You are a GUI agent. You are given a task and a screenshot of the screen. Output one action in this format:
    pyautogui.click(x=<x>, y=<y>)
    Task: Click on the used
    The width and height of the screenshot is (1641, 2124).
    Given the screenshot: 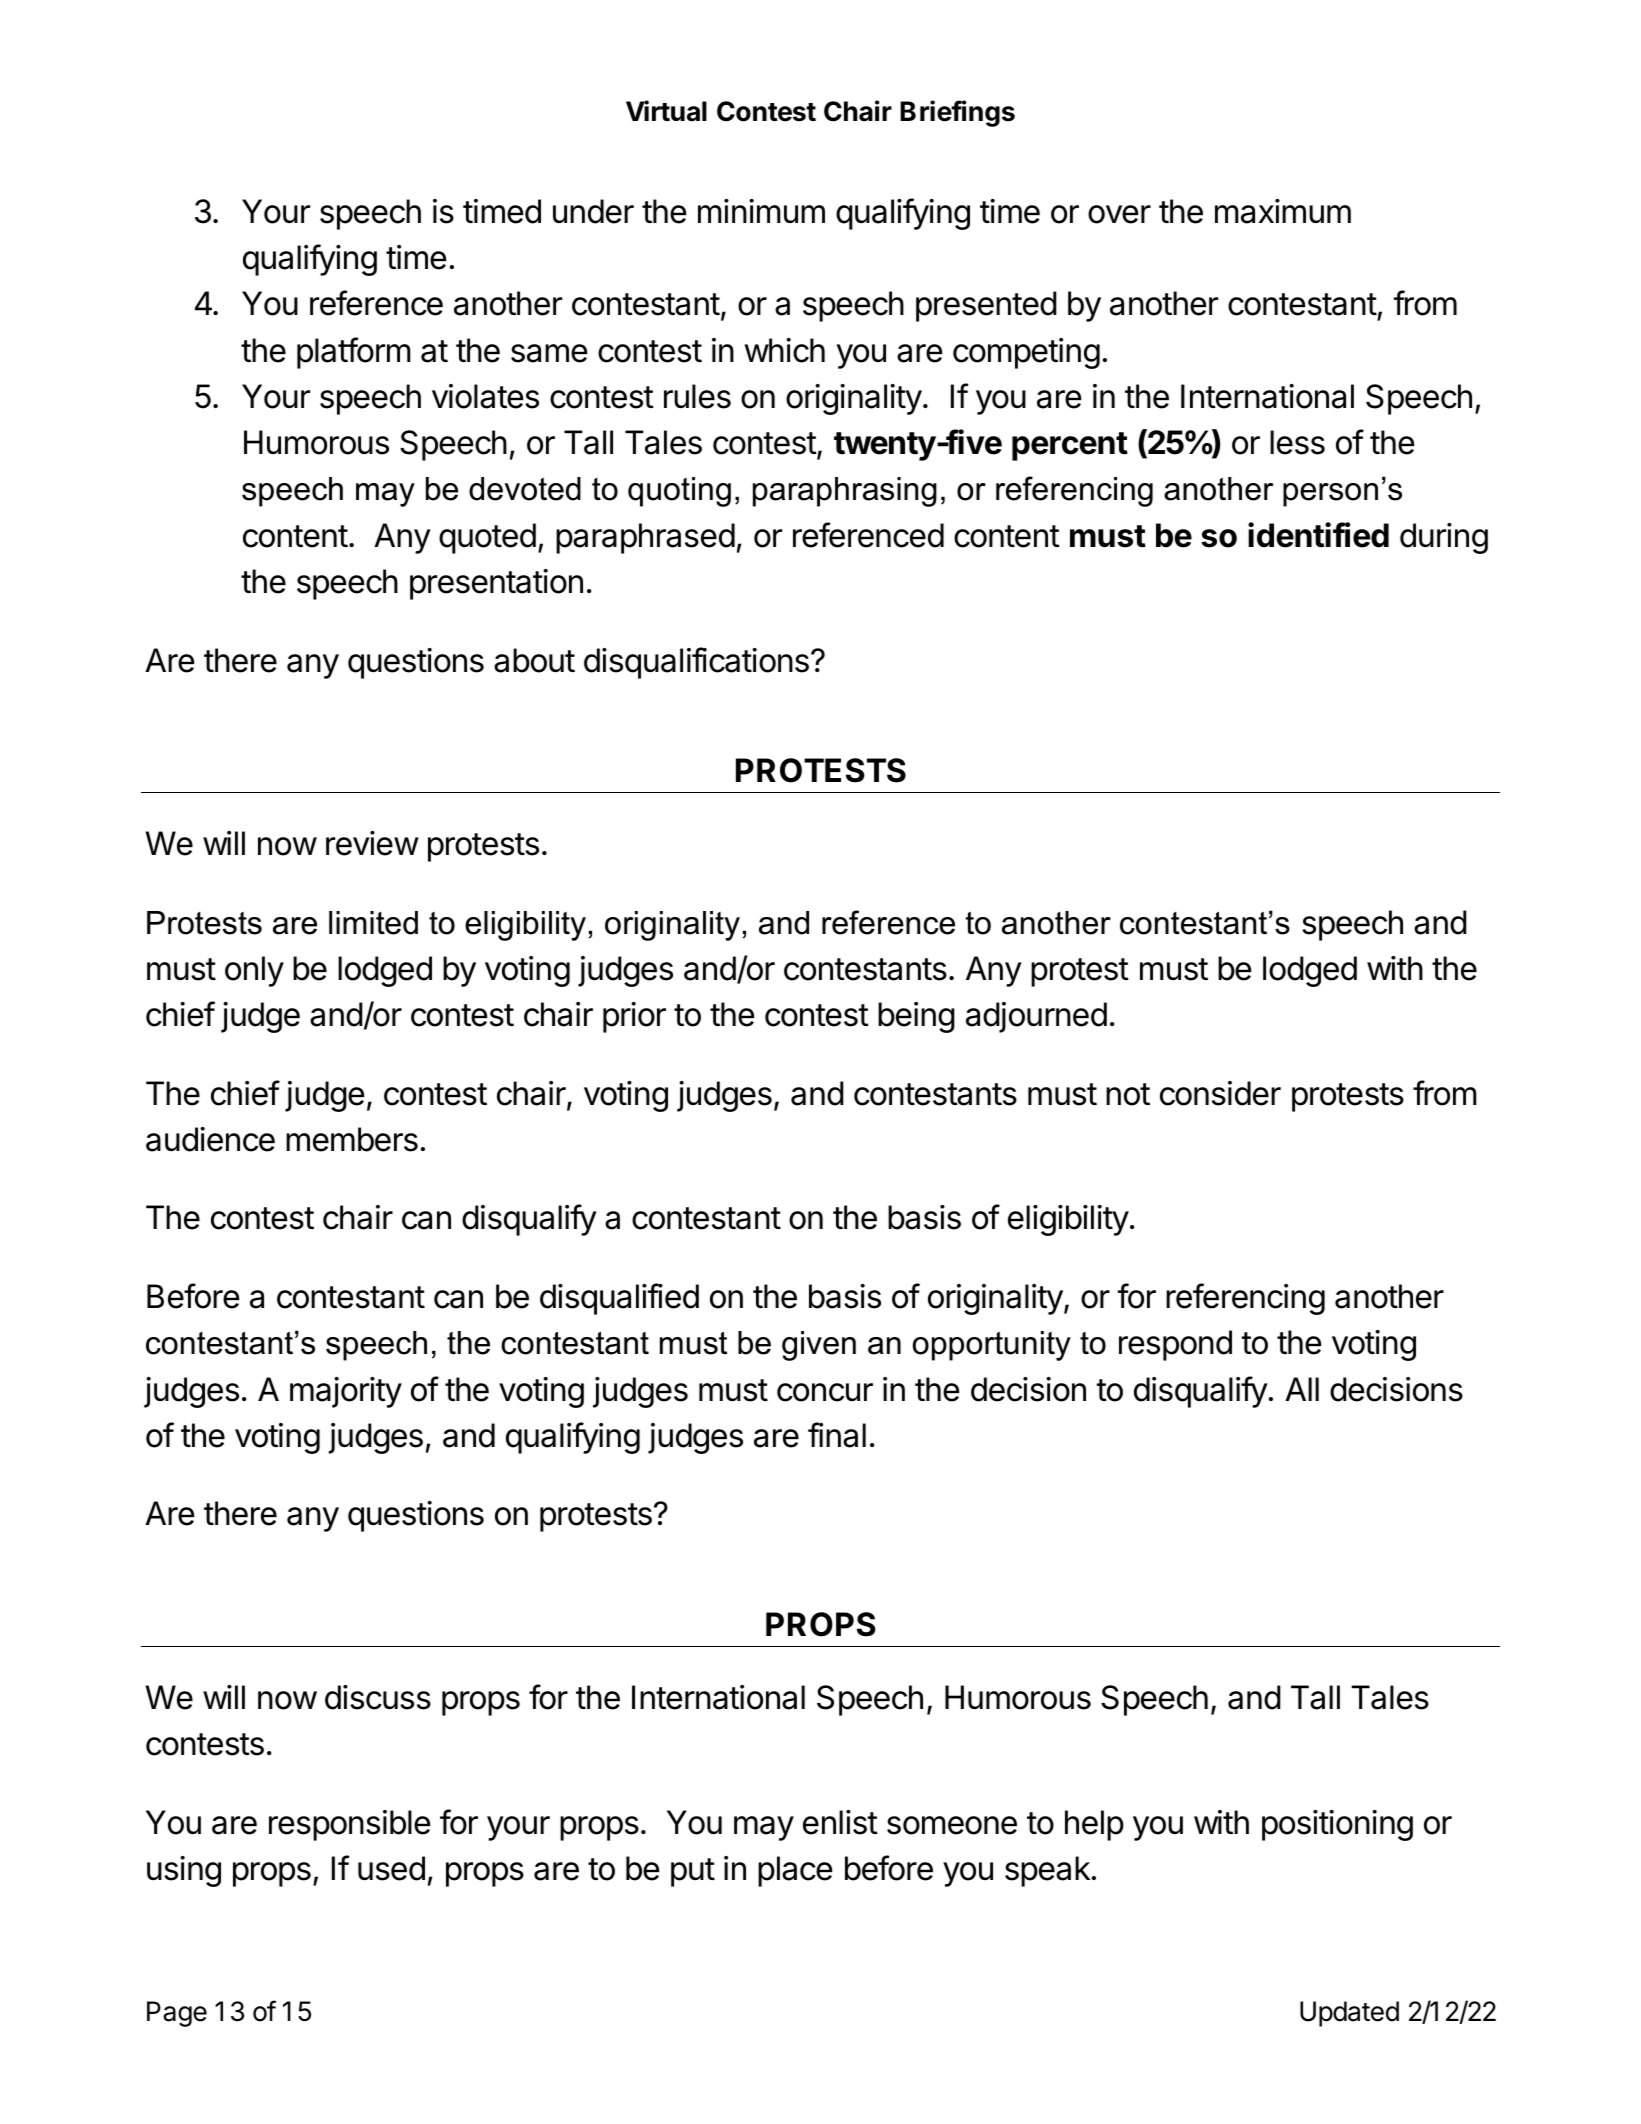 What is the action you would take?
    pyautogui.click(x=391, y=1868)
